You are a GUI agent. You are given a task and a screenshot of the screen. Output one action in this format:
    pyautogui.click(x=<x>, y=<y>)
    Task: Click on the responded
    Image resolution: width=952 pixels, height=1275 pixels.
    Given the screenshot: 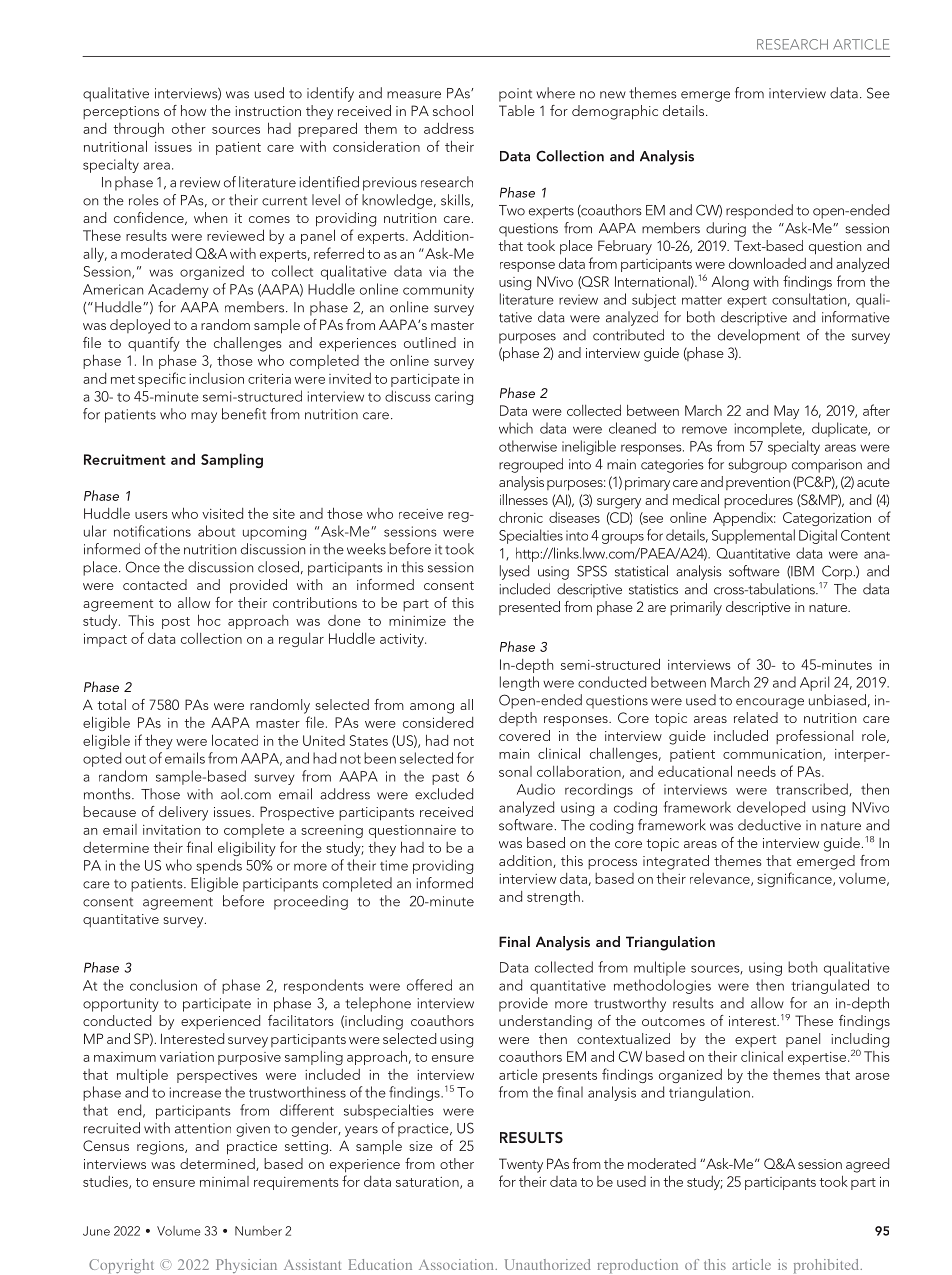 What is the action you would take?
    pyautogui.click(x=759, y=211)
